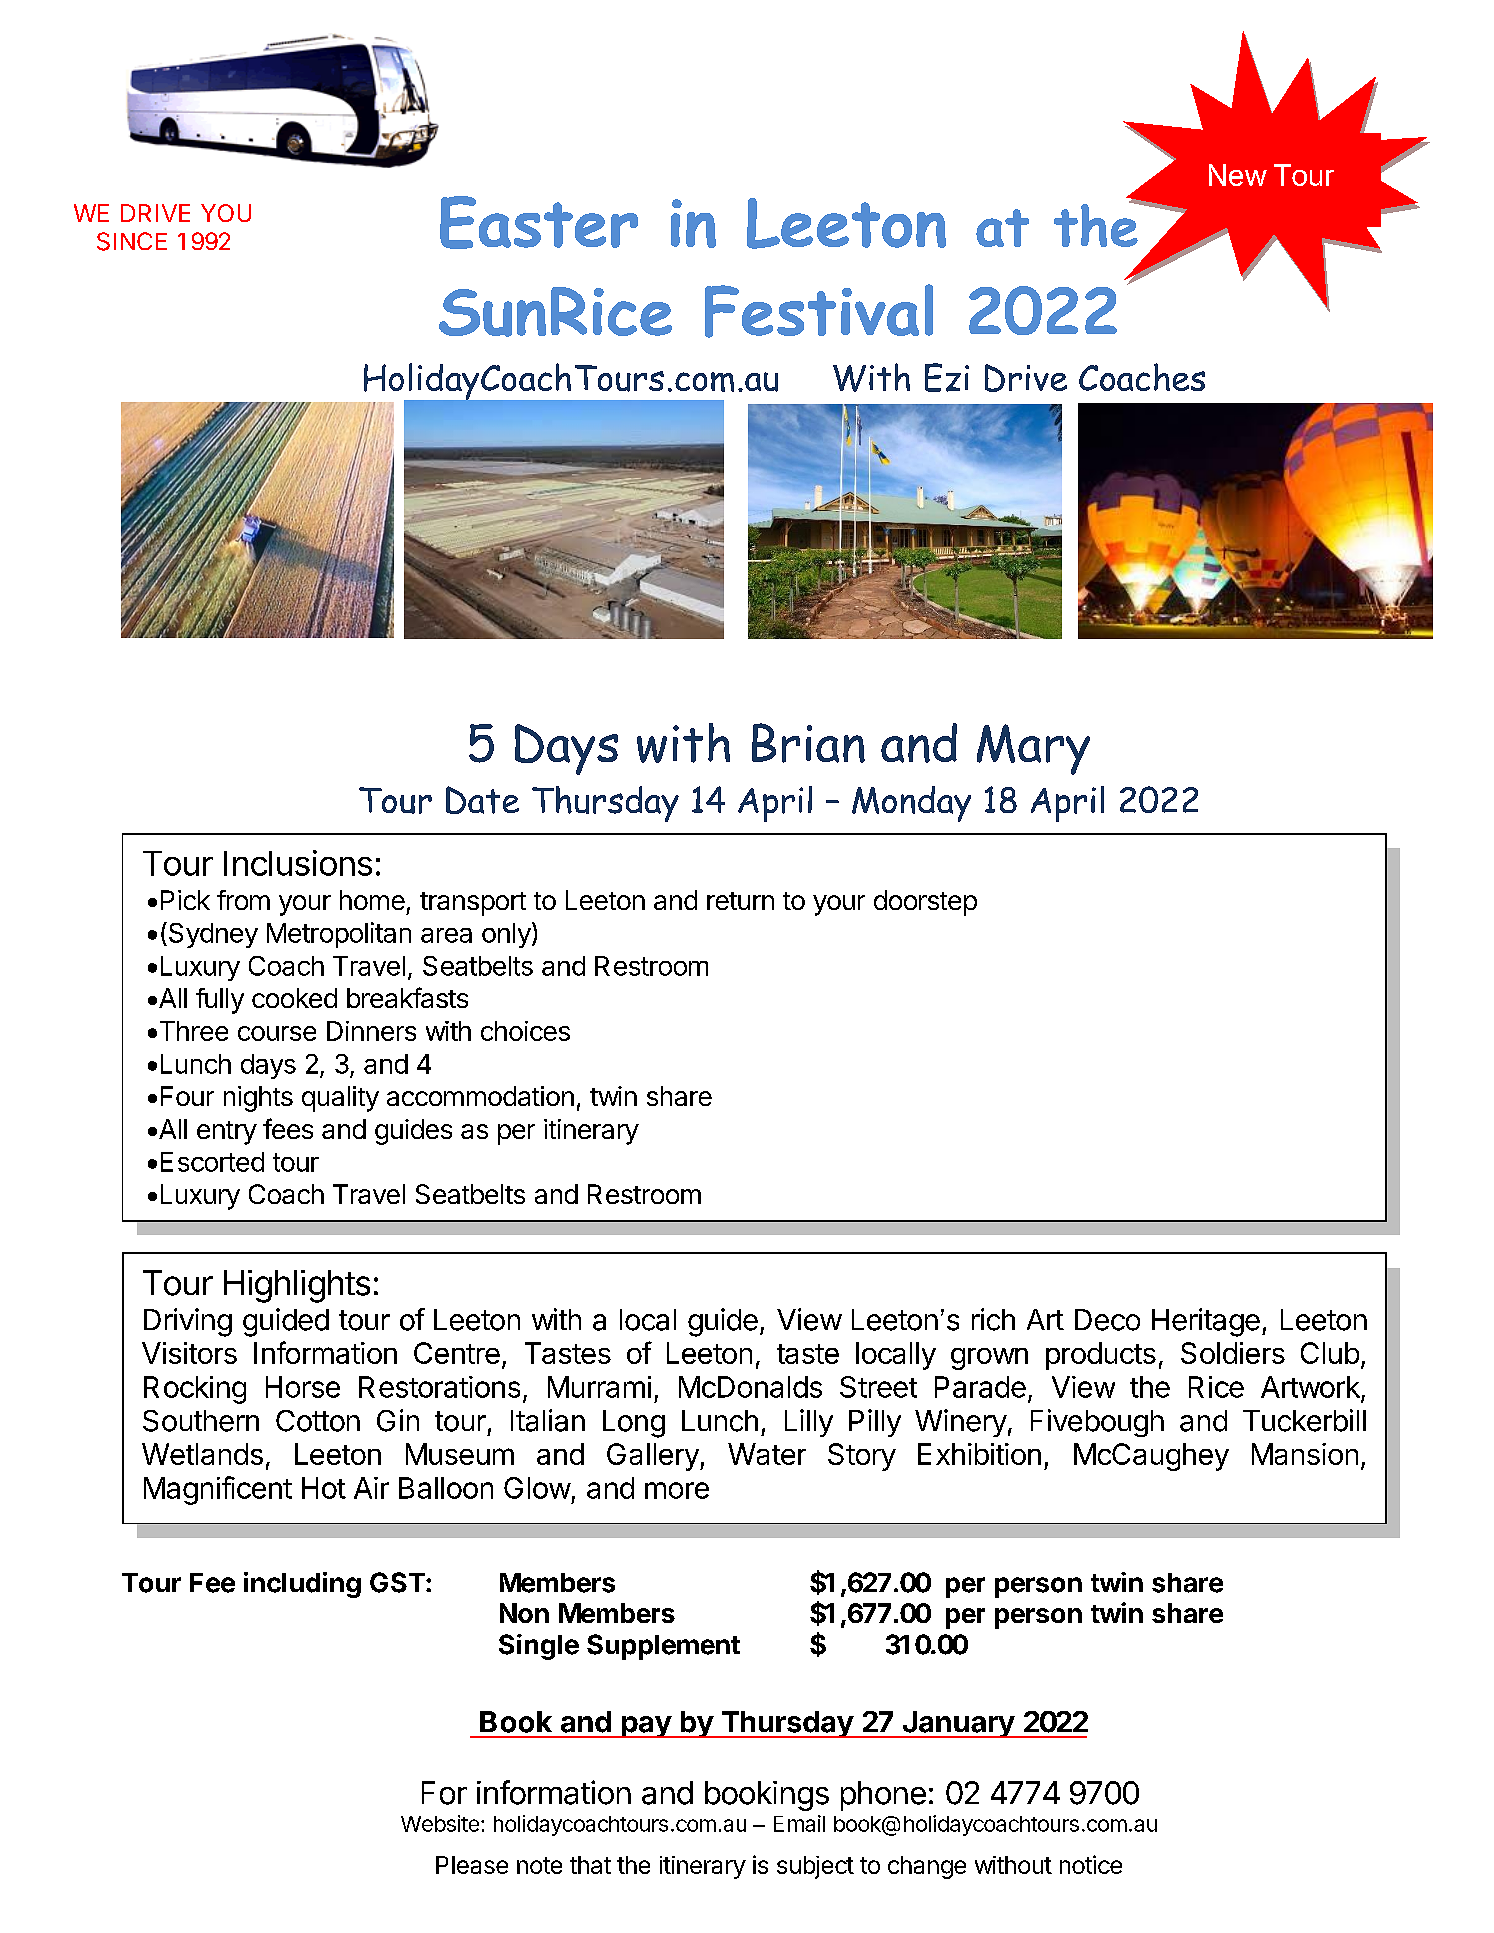 The width and height of the screenshot is (1494, 1933). What do you see at coordinates (132, 241) in the screenshot?
I see `SINCE` at bounding box center [132, 241].
